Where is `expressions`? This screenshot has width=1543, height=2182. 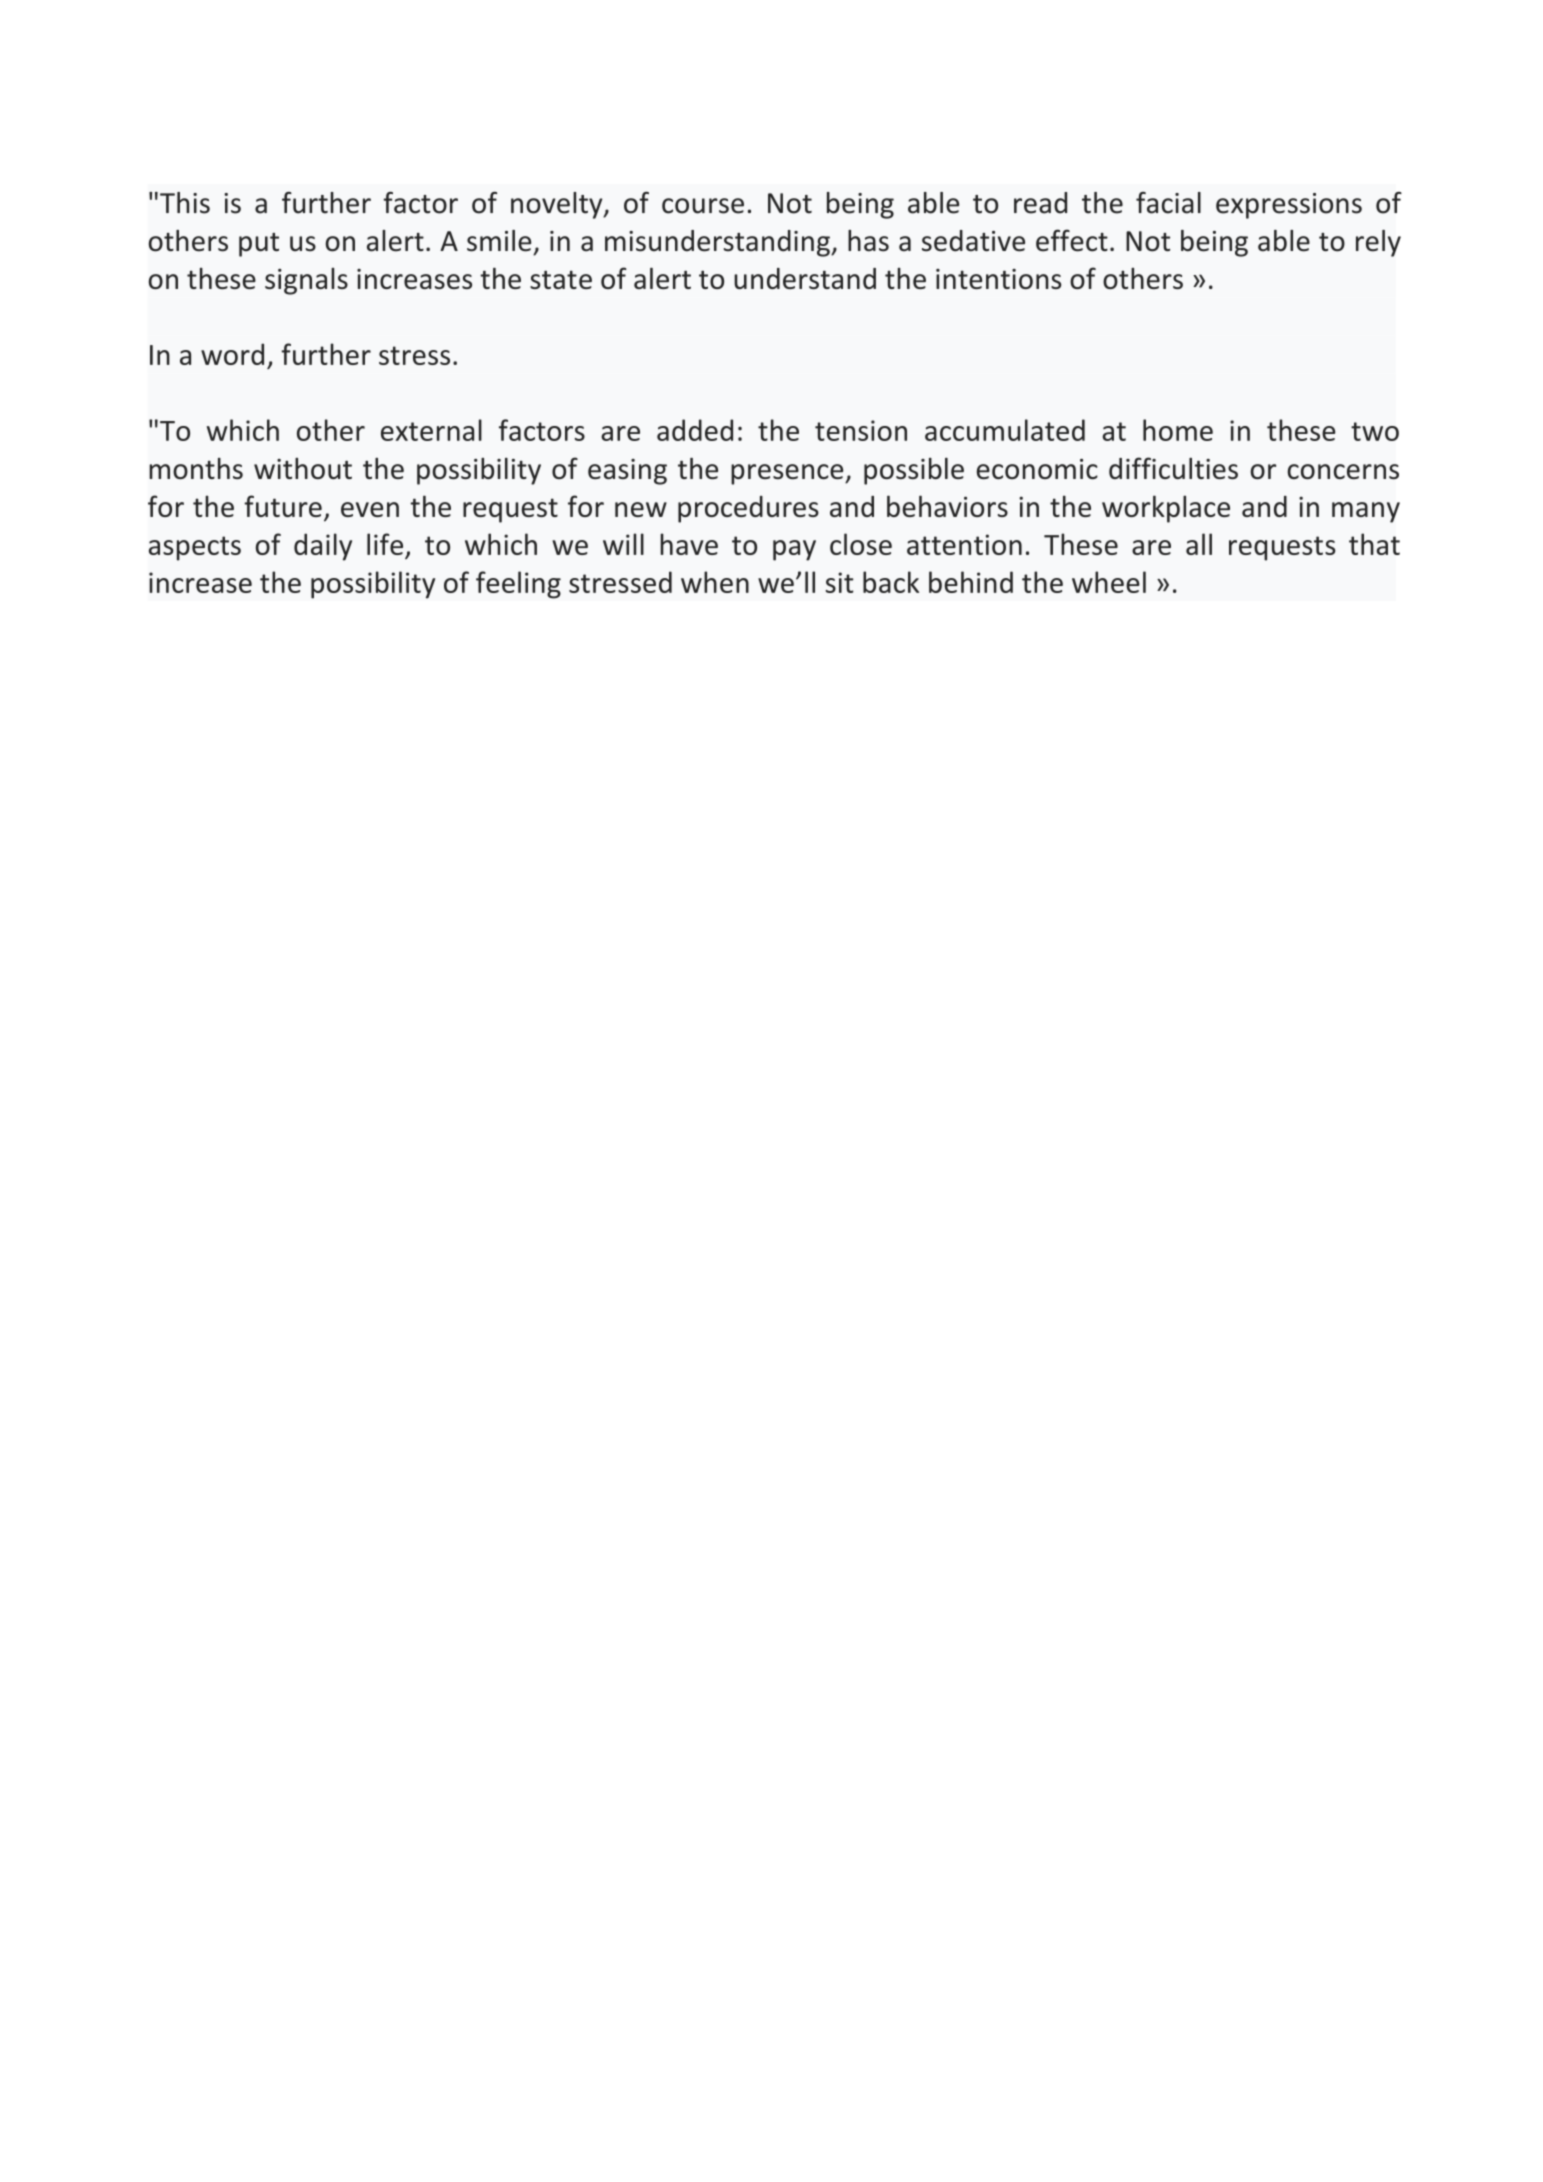 expressions is located at coordinates (1289, 206).
